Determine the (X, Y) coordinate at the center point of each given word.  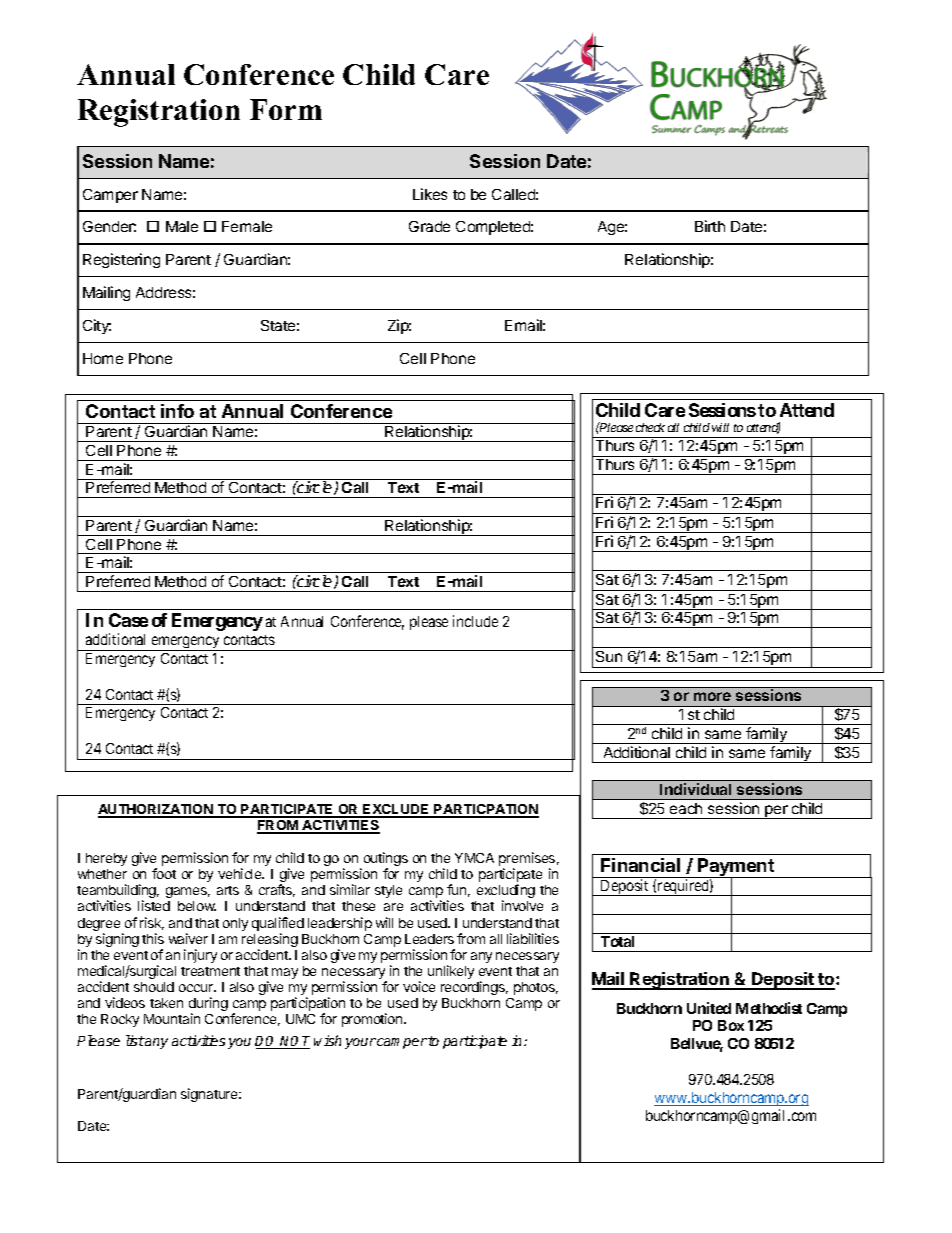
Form (286, 109)
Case (128, 620)
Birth (710, 226)
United (709, 1008)
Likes (430, 194)
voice (419, 986)
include (475, 621)
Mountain (172, 1018)
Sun (609, 656)
